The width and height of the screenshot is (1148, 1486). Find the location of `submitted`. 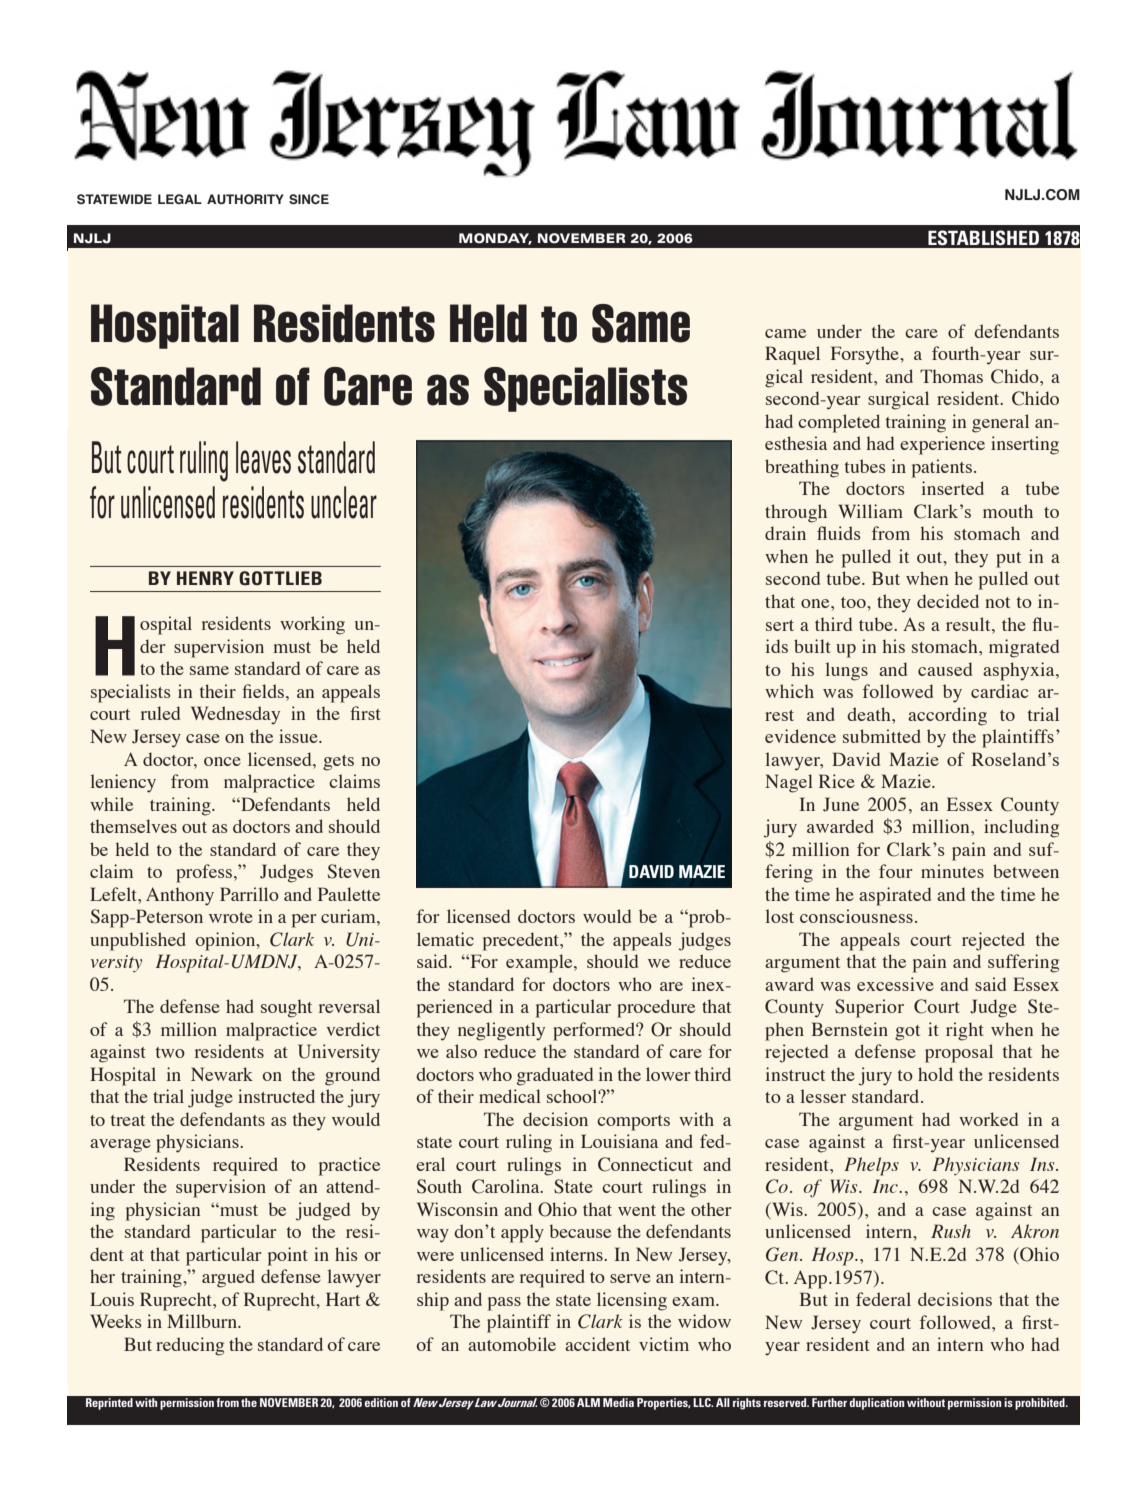

submitted is located at coordinates (882, 736).
